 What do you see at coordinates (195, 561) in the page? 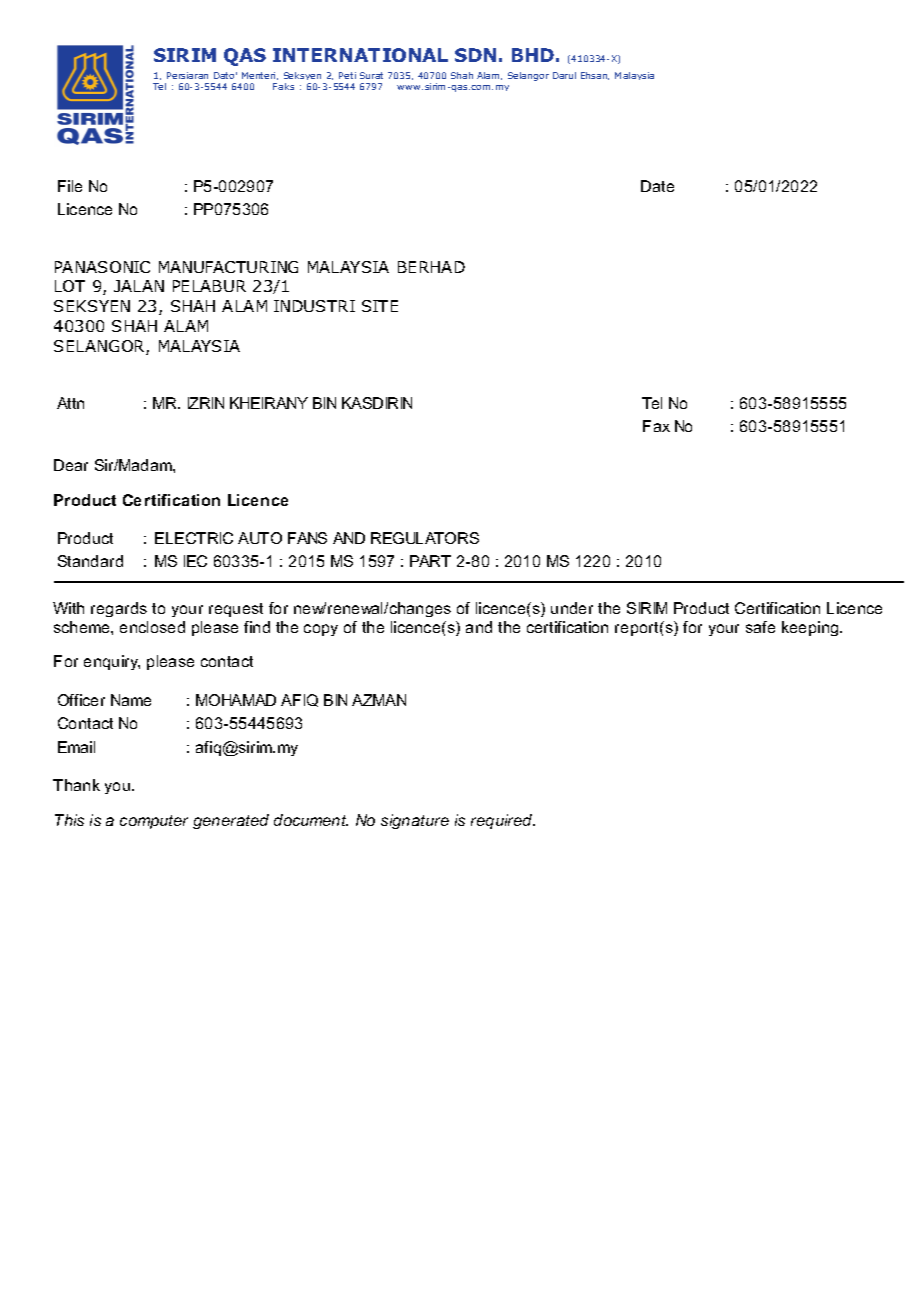
I see `IEC` at bounding box center [195, 561].
